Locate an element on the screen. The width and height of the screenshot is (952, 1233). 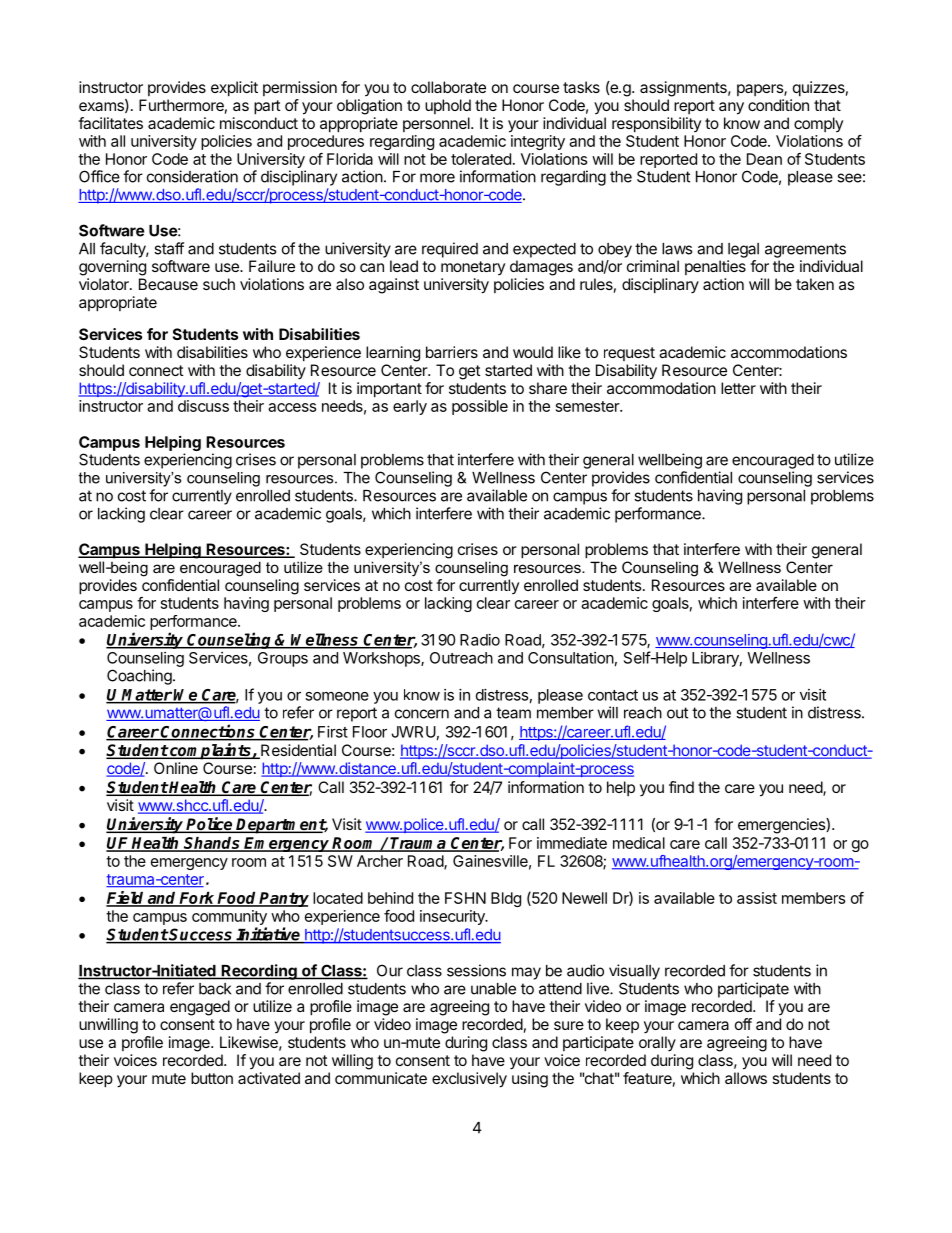
find is located at coordinates (681, 787).
